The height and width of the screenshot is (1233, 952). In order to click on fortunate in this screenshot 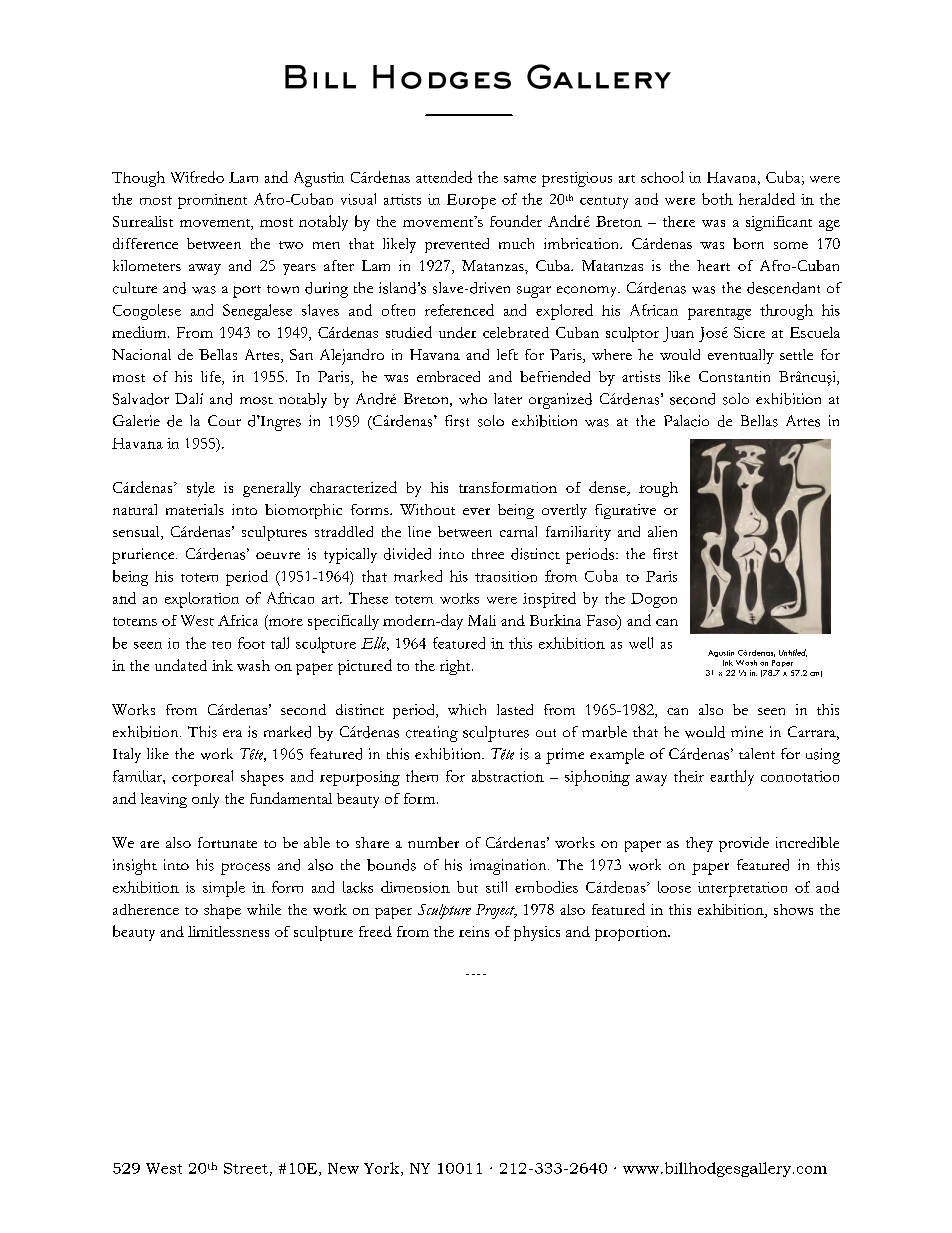, I will do `click(227, 842)`.
